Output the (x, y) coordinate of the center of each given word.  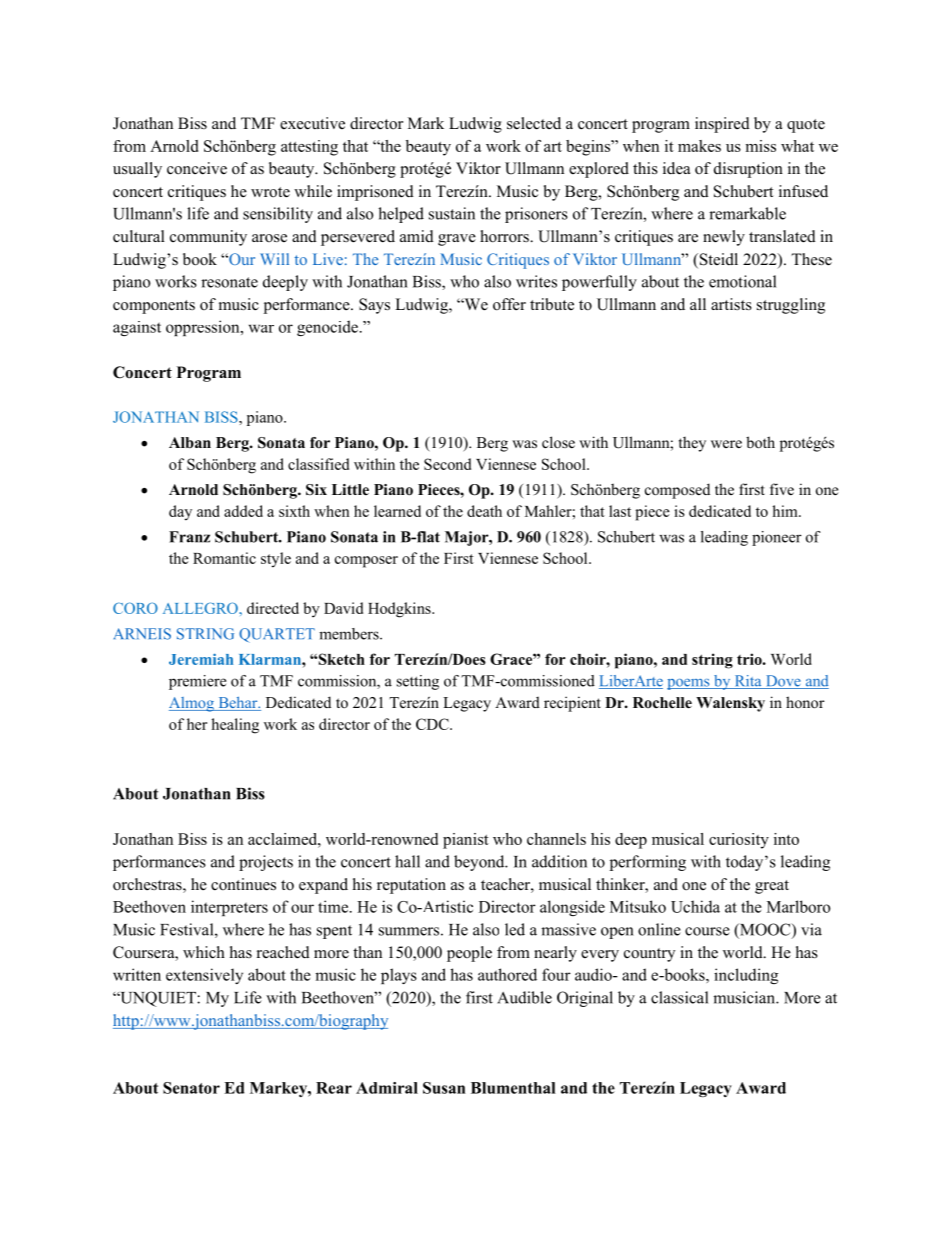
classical (679, 997)
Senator (191, 1088)
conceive (197, 168)
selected (534, 123)
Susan (444, 1088)
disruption (748, 170)
